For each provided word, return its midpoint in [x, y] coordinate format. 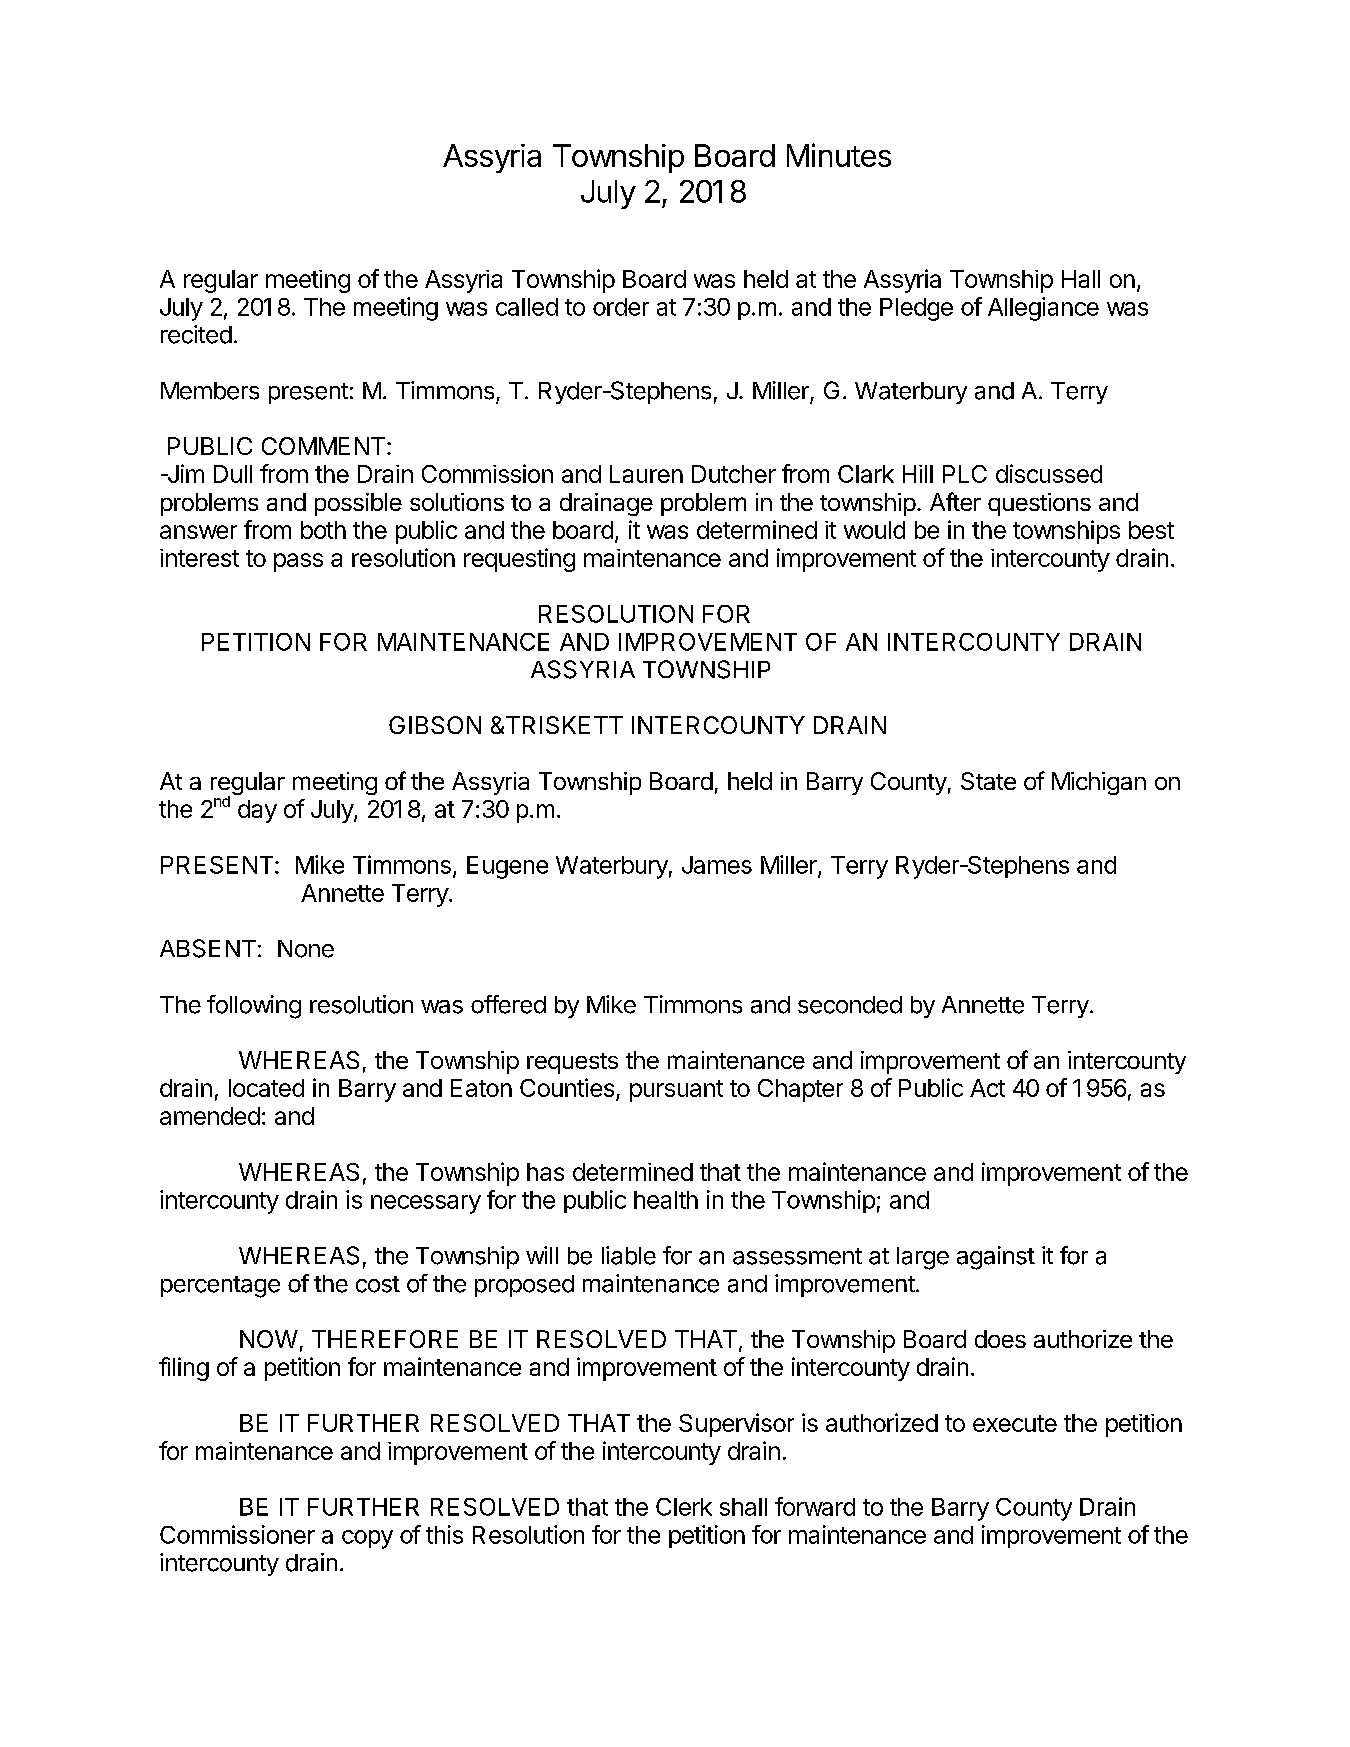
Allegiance [1043, 309]
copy [367, 1539]
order [621, 307]
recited [196, 334]
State [988, 781]
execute [1015, 1423]
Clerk [684, 1507]
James [717, 865]
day [257, 811]
